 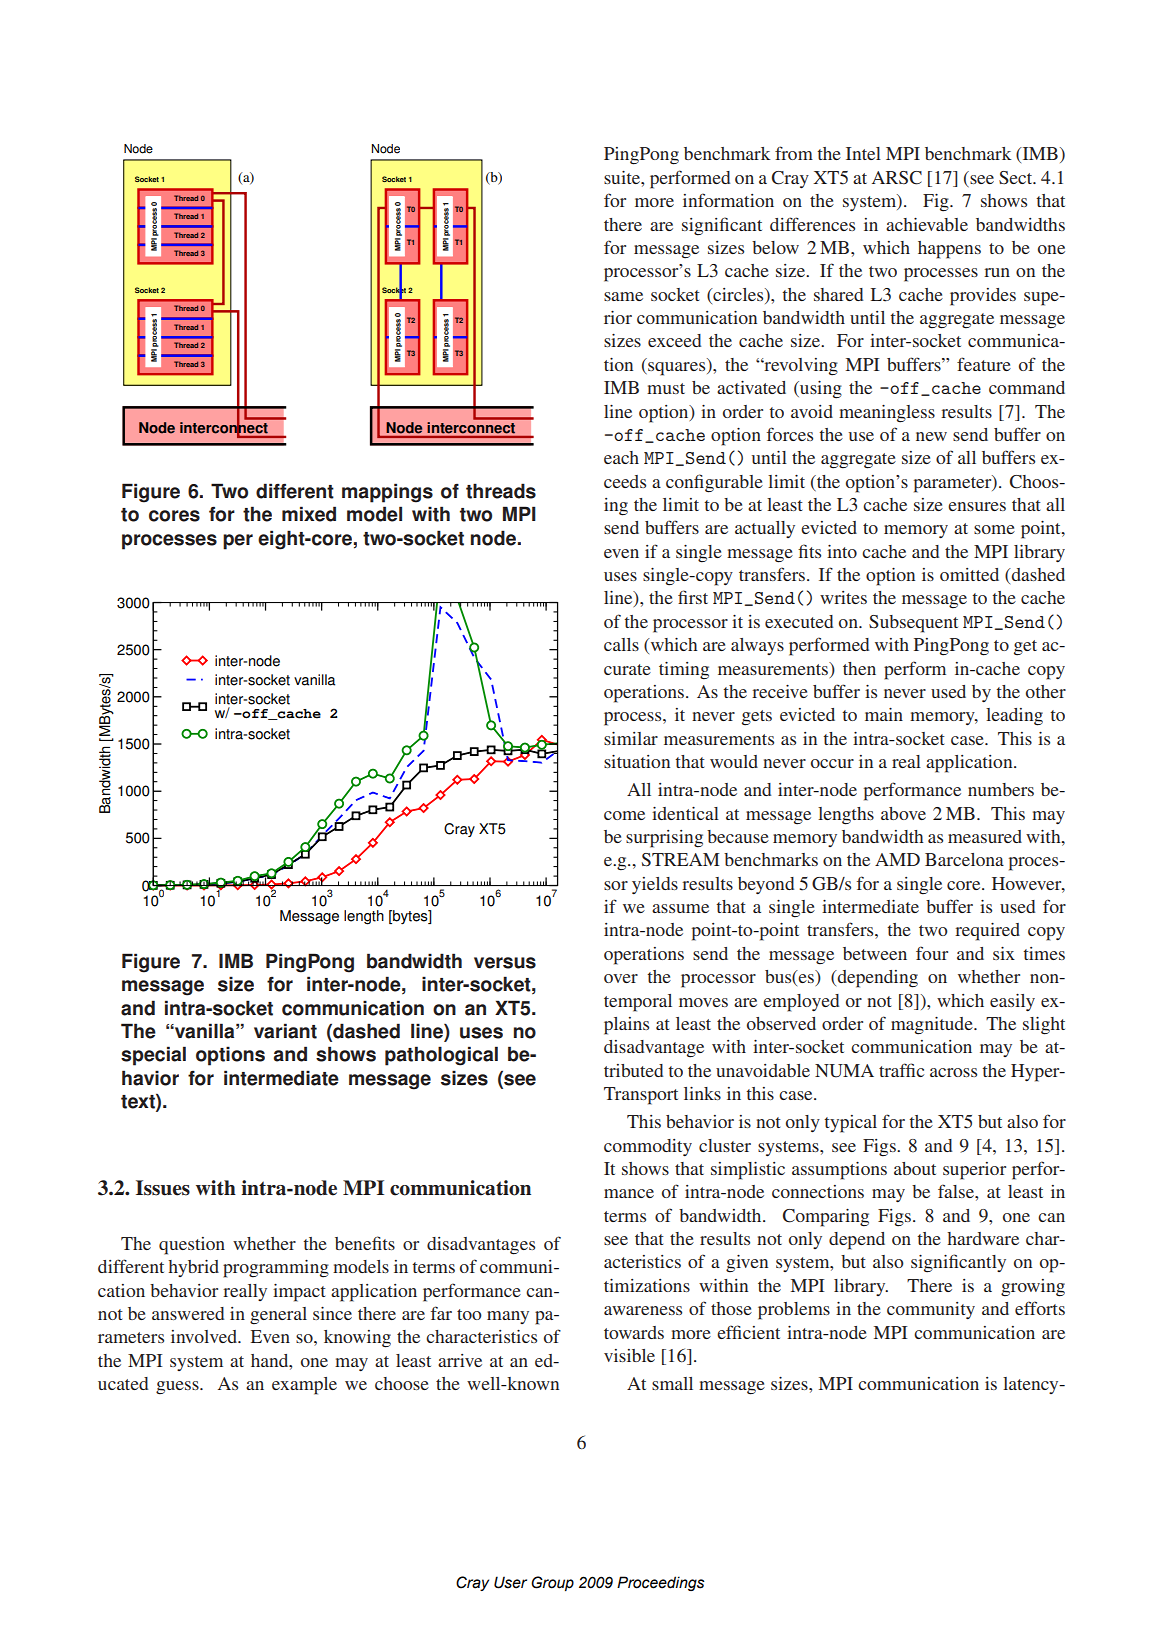 What do you see at coordinates (285, 1031) in the screenshot?
I see `variant` at bounding box center [285, 1031].
